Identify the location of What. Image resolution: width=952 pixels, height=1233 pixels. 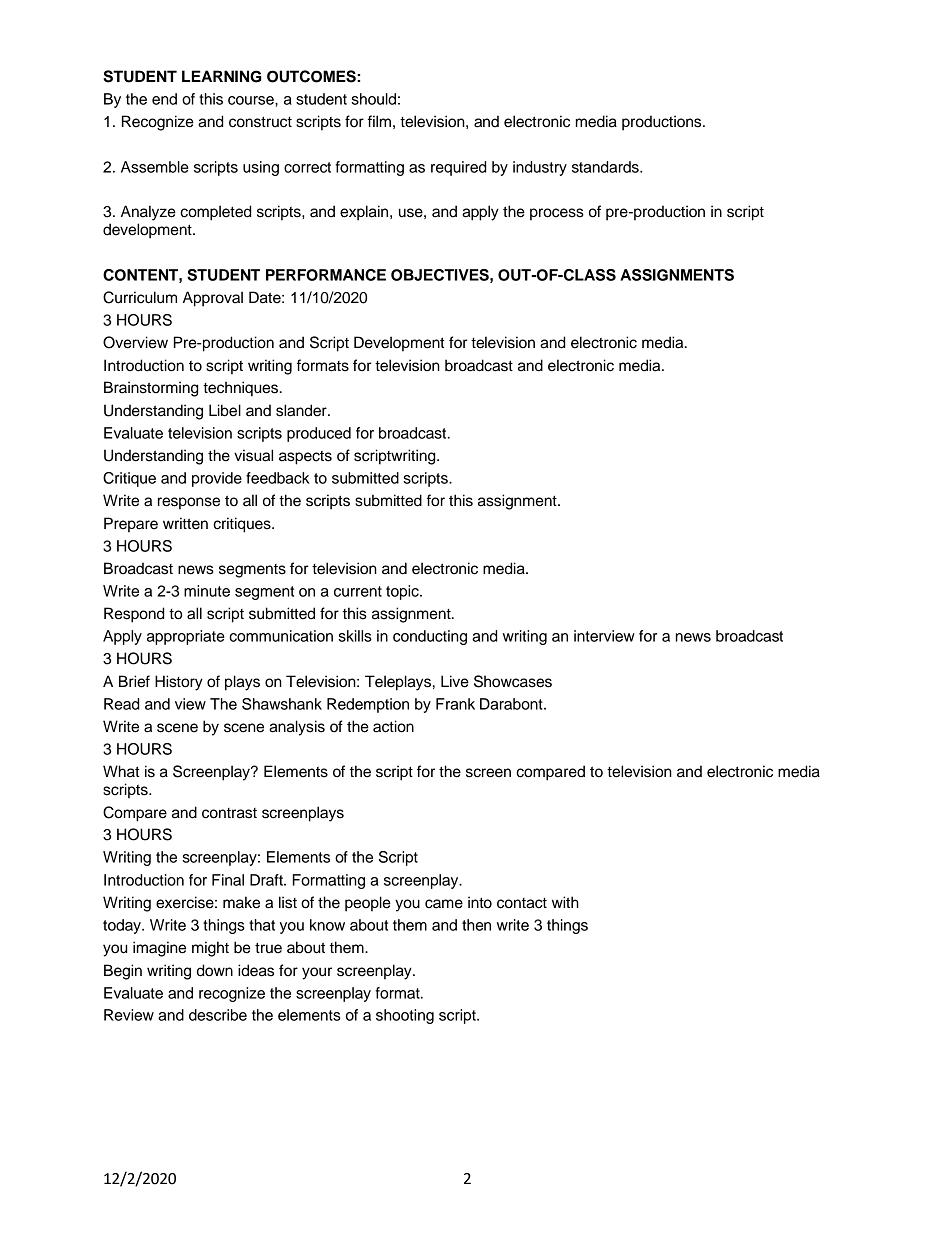
(121, 771).
